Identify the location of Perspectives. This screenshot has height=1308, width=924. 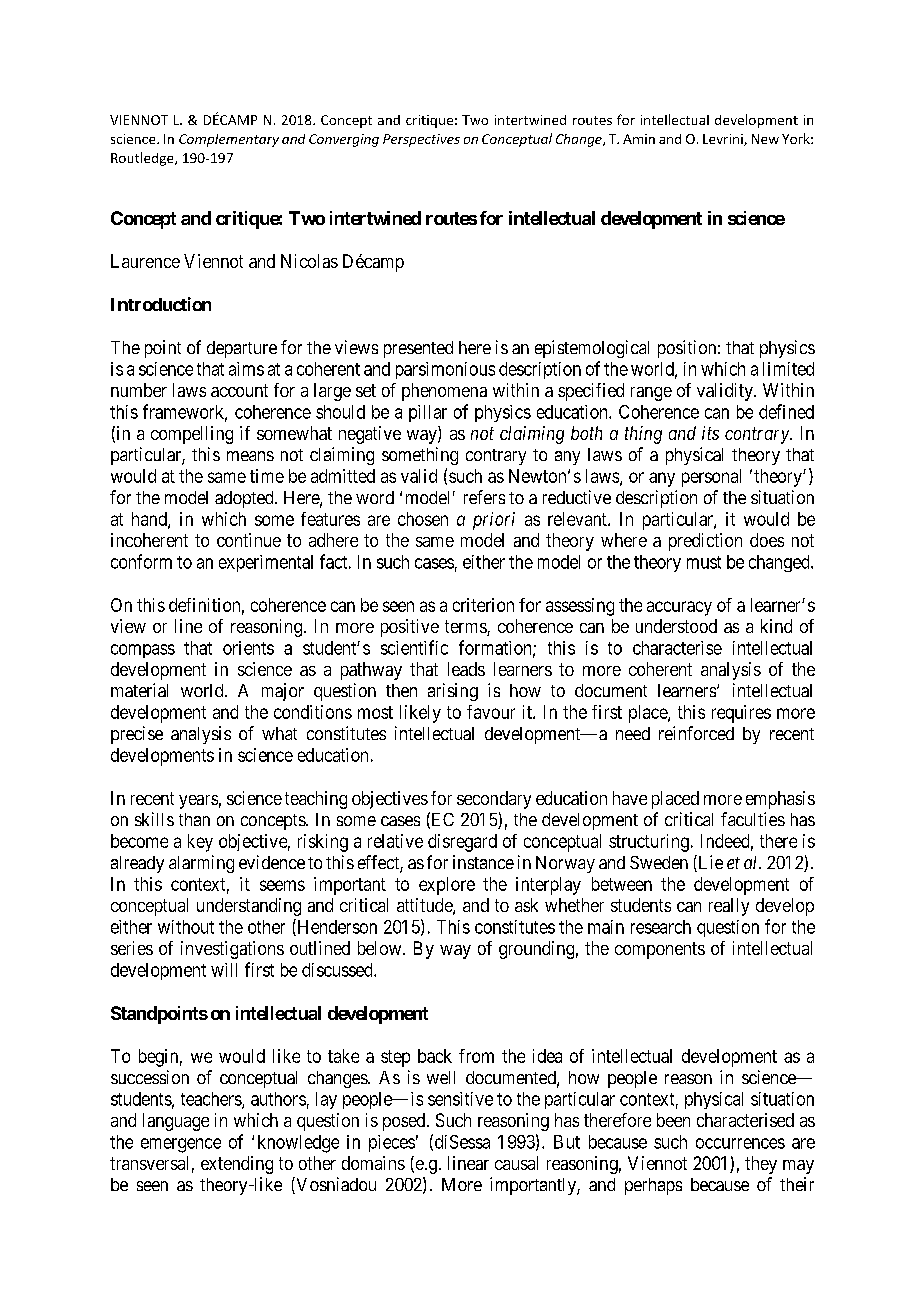
(421, 140).
